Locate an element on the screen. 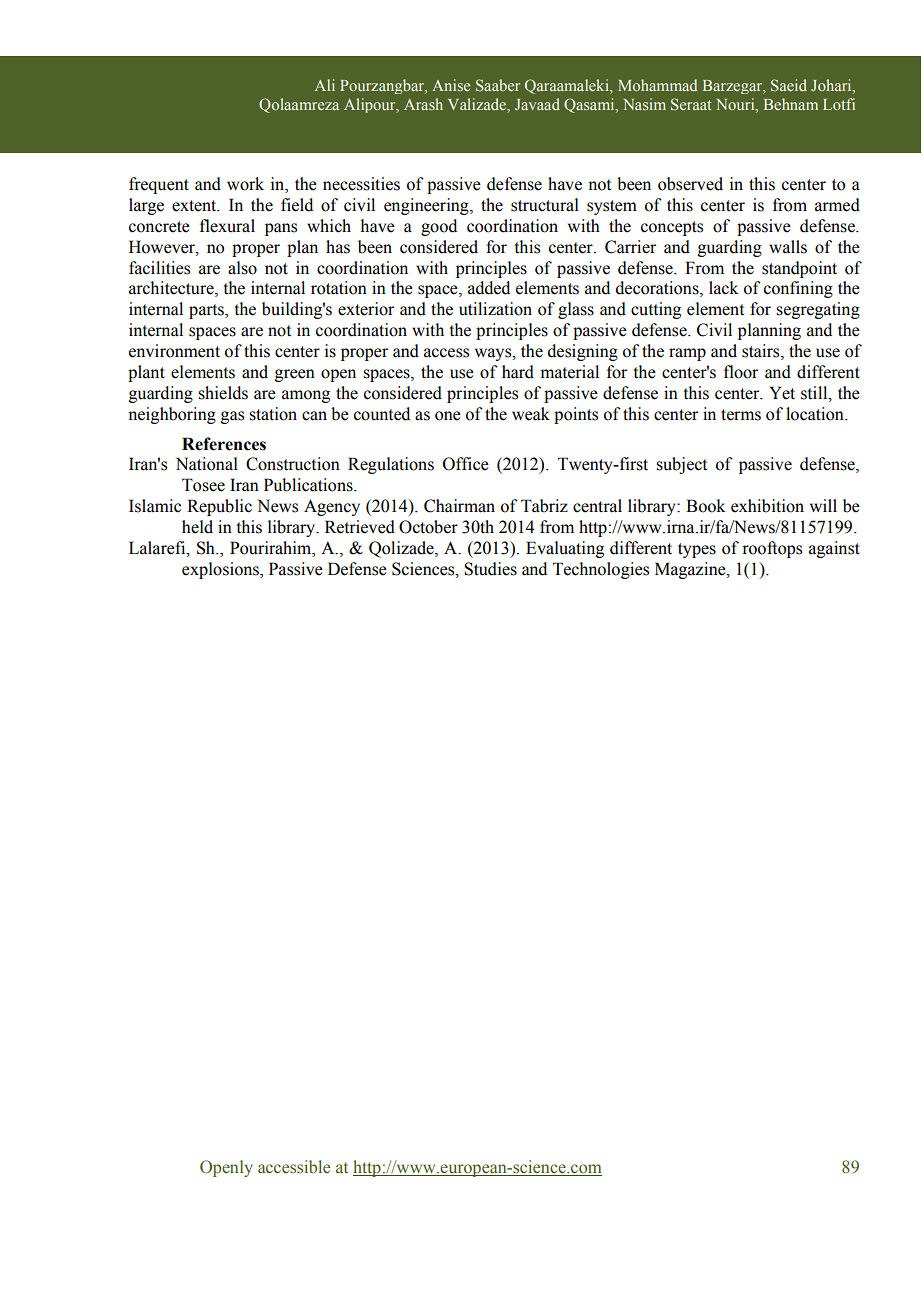  National is located at coordinates (207, 464).
